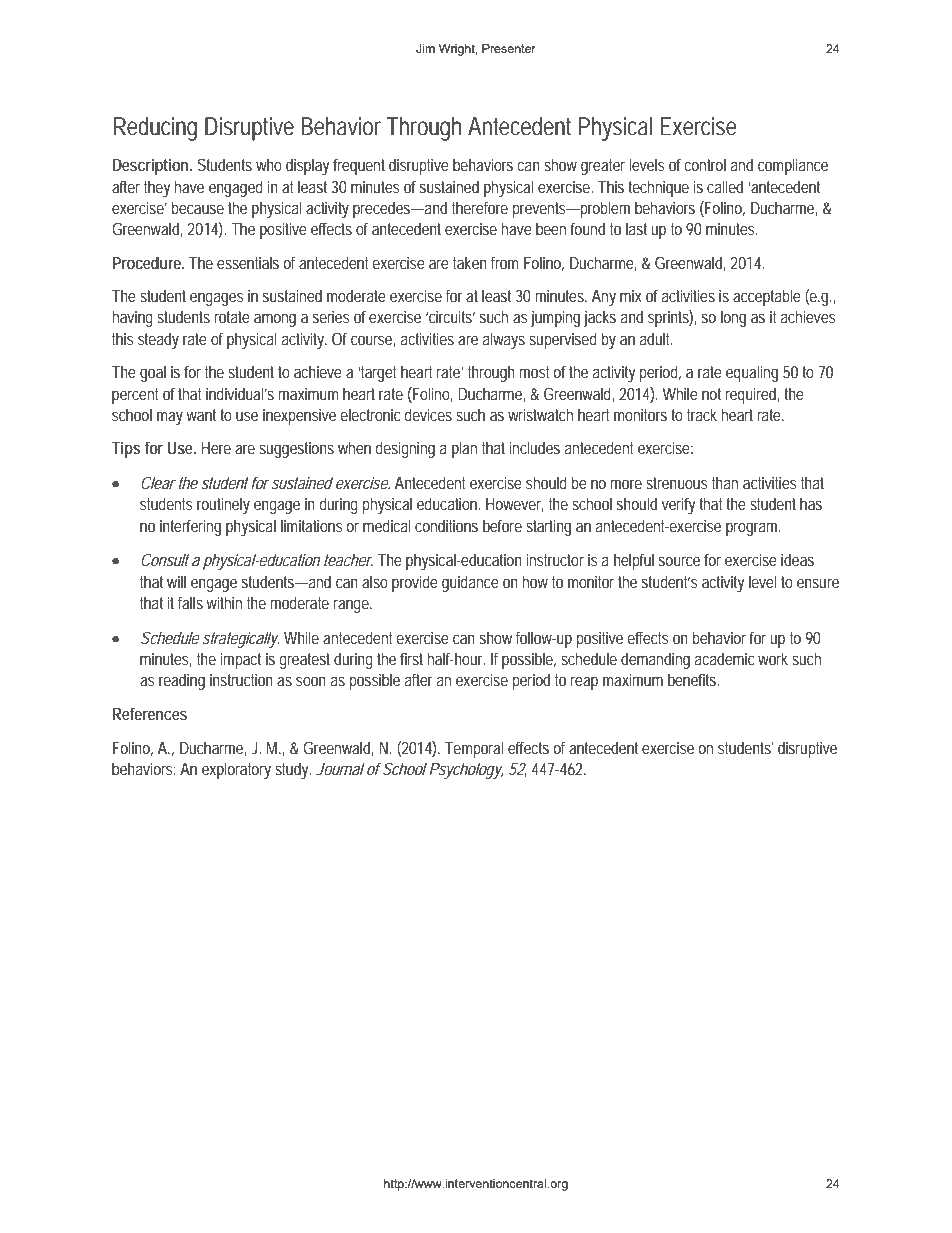 This screenshot has height=1233, width=952. Describe the element at coordinates (693, 679) in the screenshot. I see `benefits` at that location.
